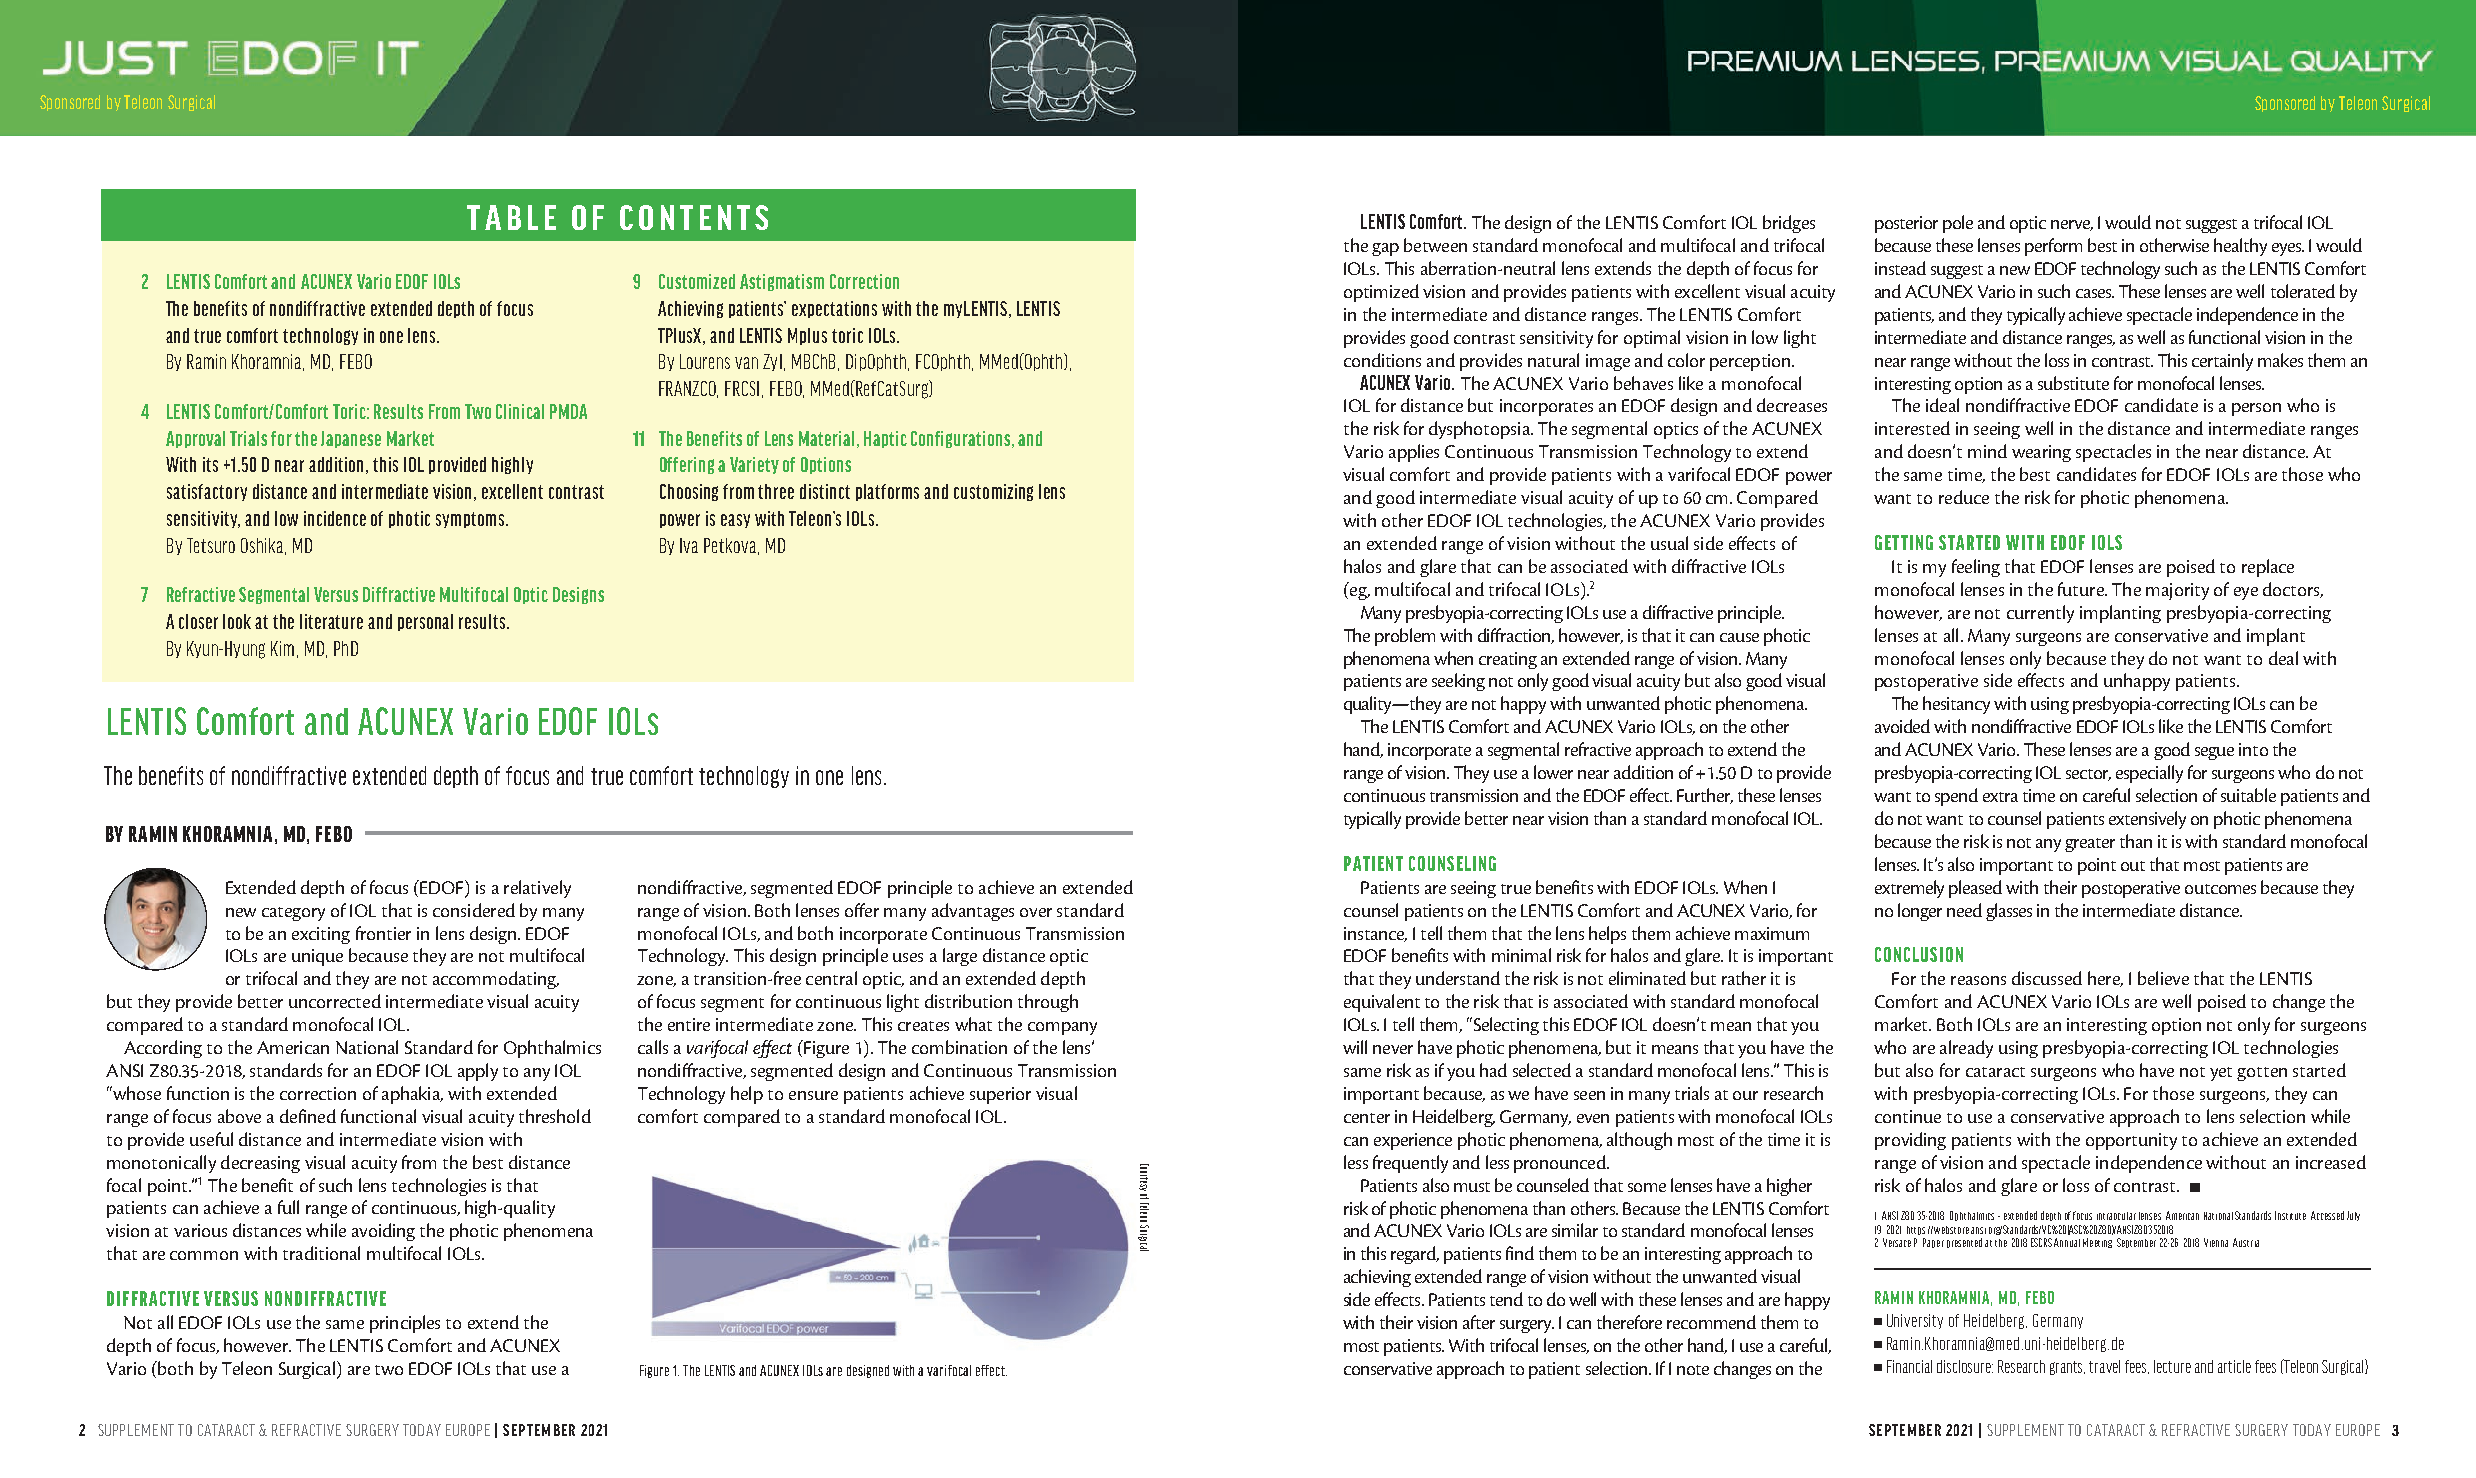 The width and height of the document is (2476, 1478). What do you see at coordinates (321, 1253) in the document?
I see `traditional` at bounding box center [321, 1253].
